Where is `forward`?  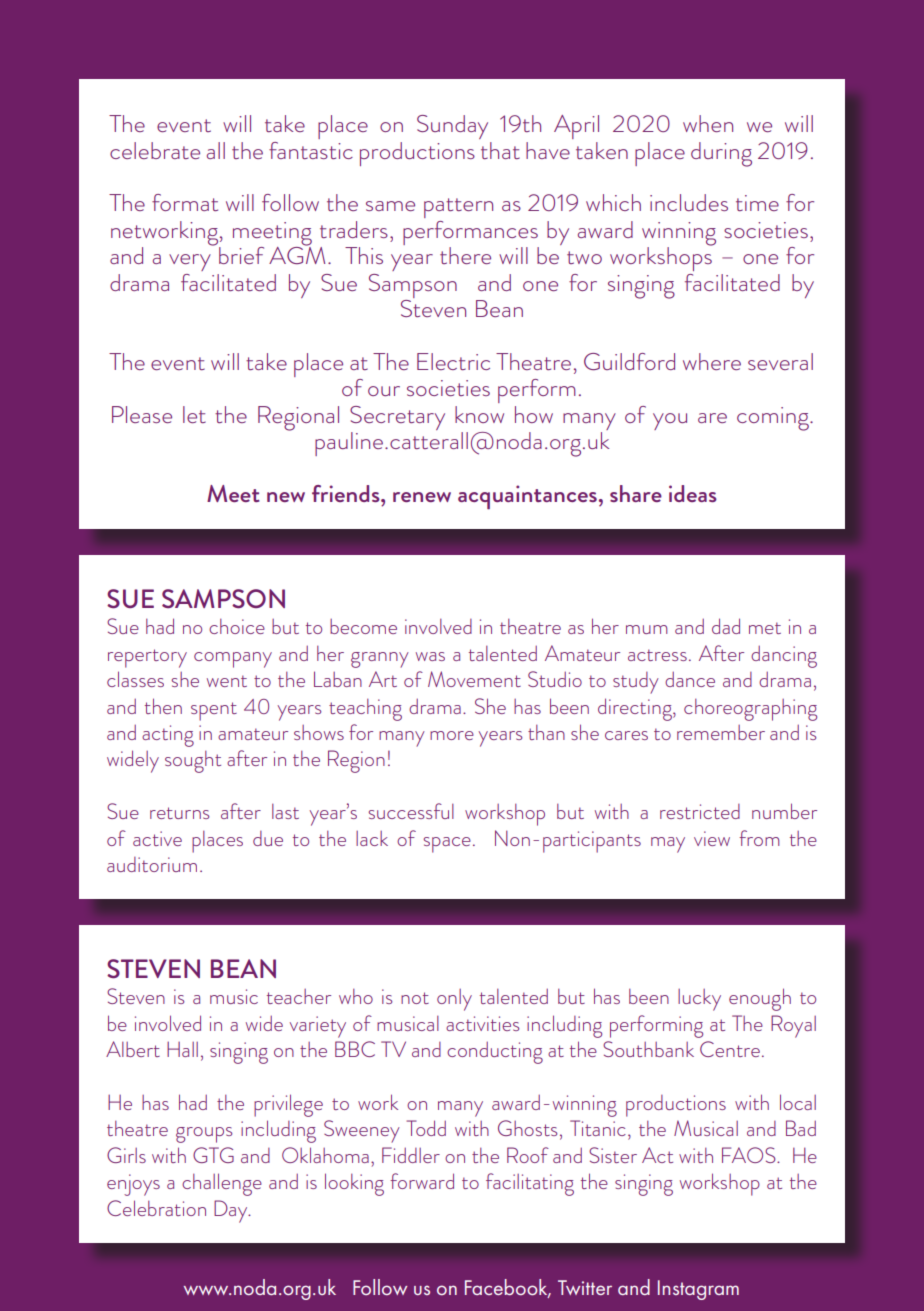 forward is located at coordinates (422, 1181).
